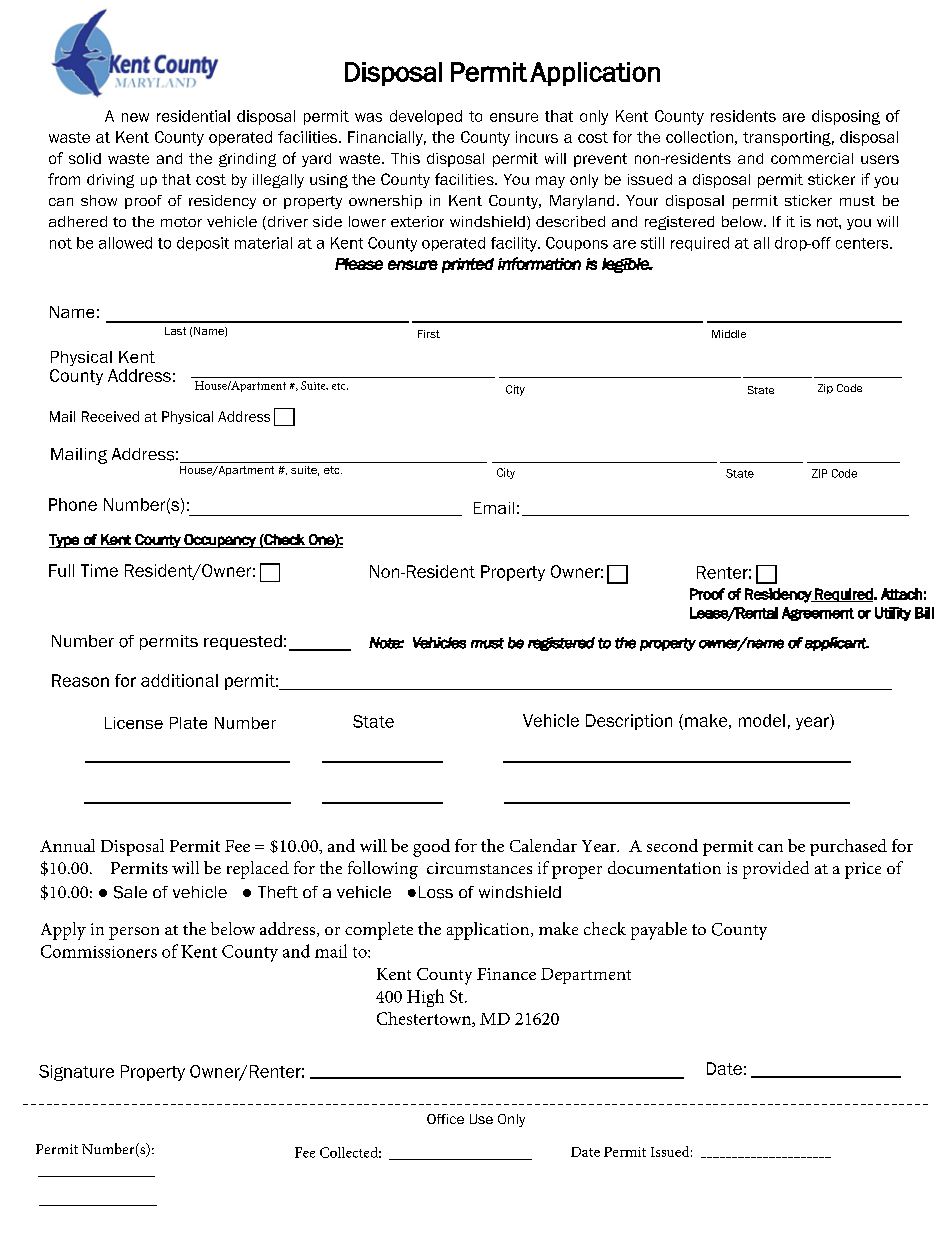 This image has height=1233, width=952. I want to click on commercial, so click(812, 158).
